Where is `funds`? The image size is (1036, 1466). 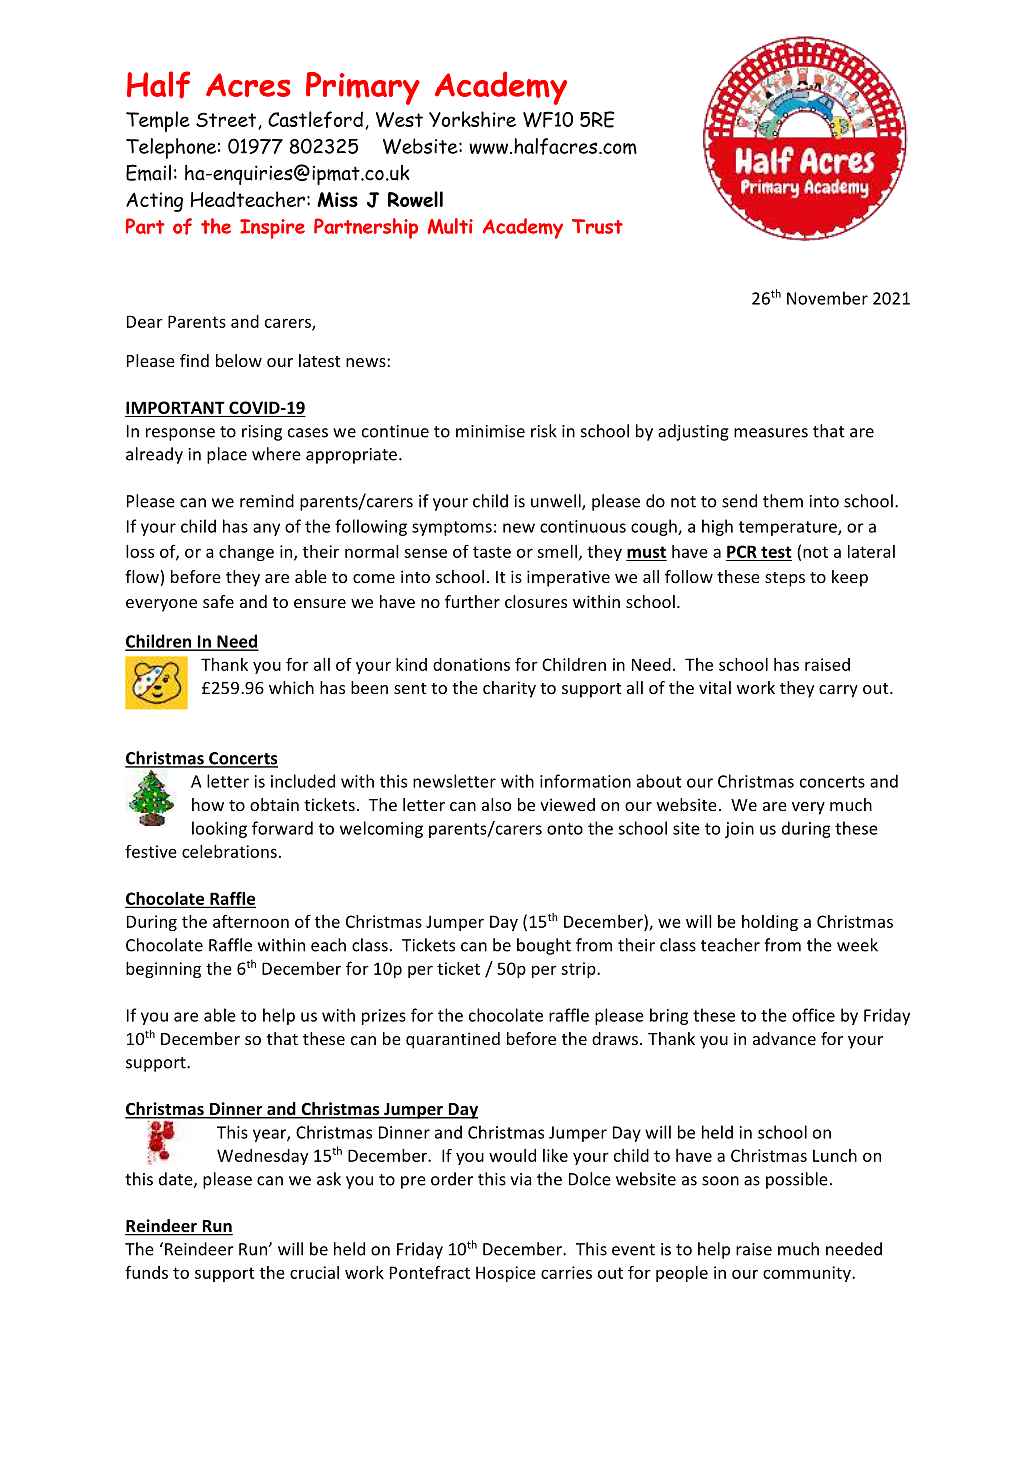 funds is located at coordinates (146, 1272).
